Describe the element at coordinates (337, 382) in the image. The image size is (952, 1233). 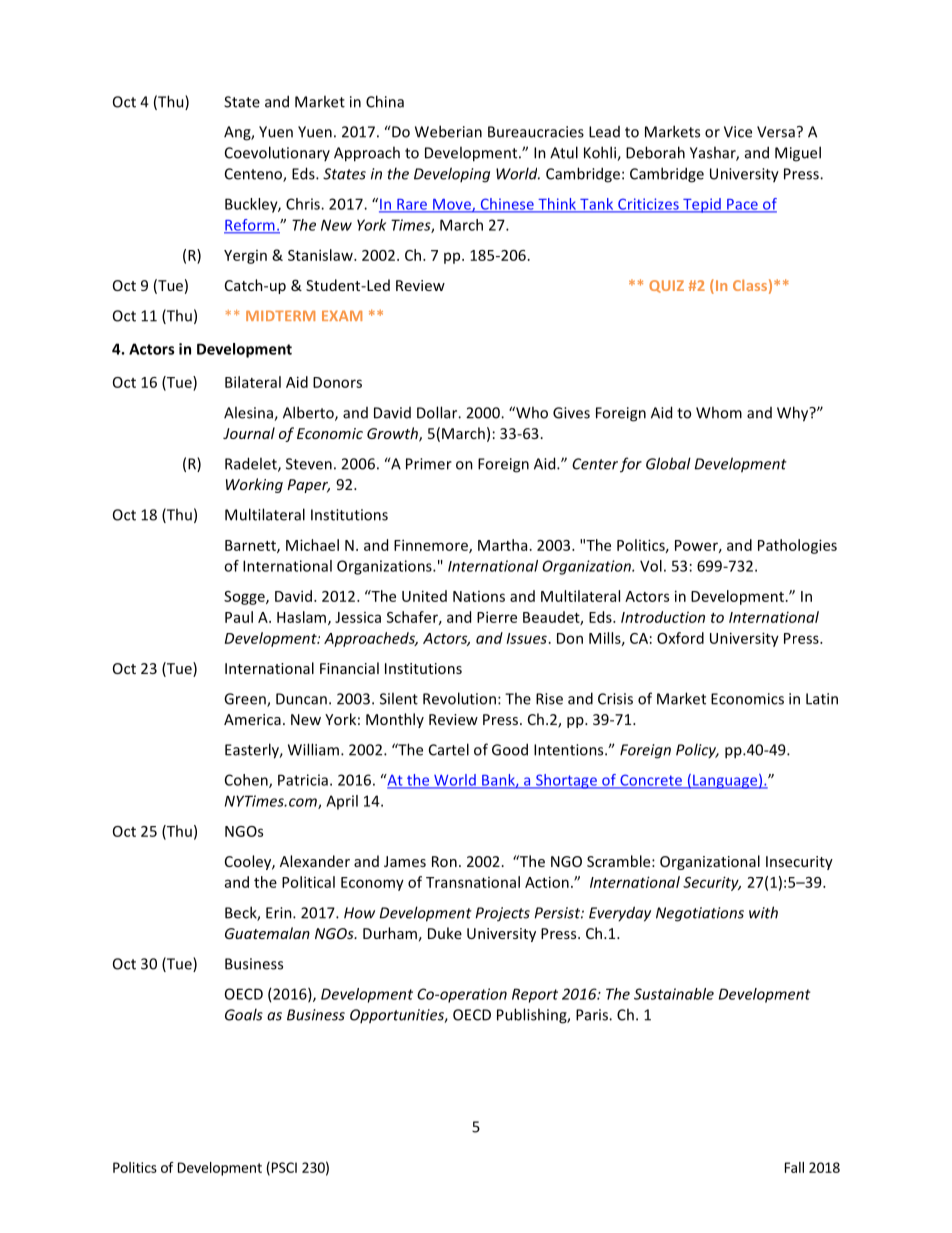
I see `Donors` at that location.
